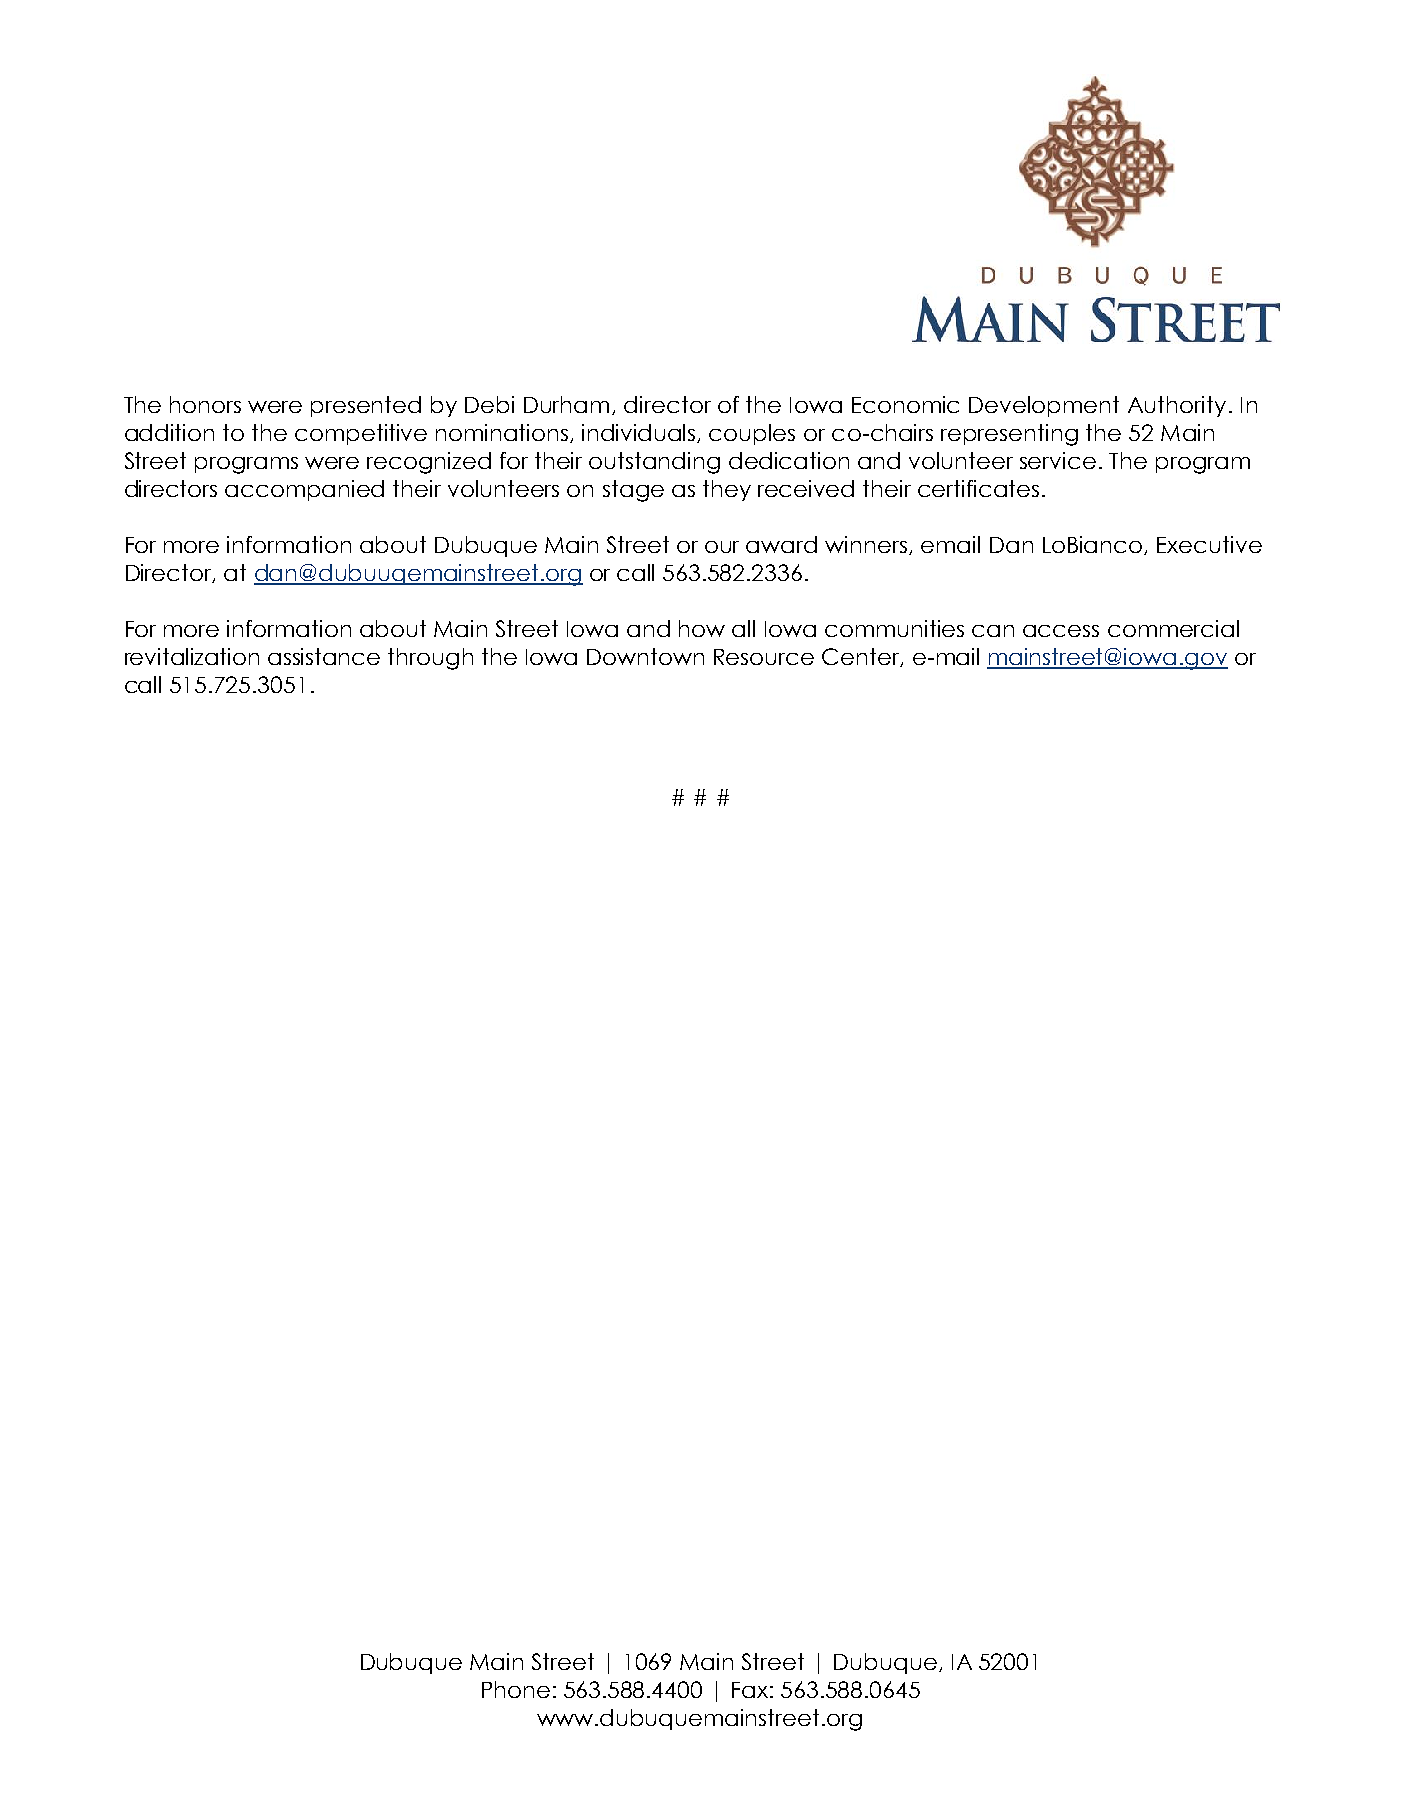 Image resolution: width=1401 pixels, height=1813 pixels. Describe the element at coordinates (645, 656) in the screenshot. I see `Downtown` at that location.
